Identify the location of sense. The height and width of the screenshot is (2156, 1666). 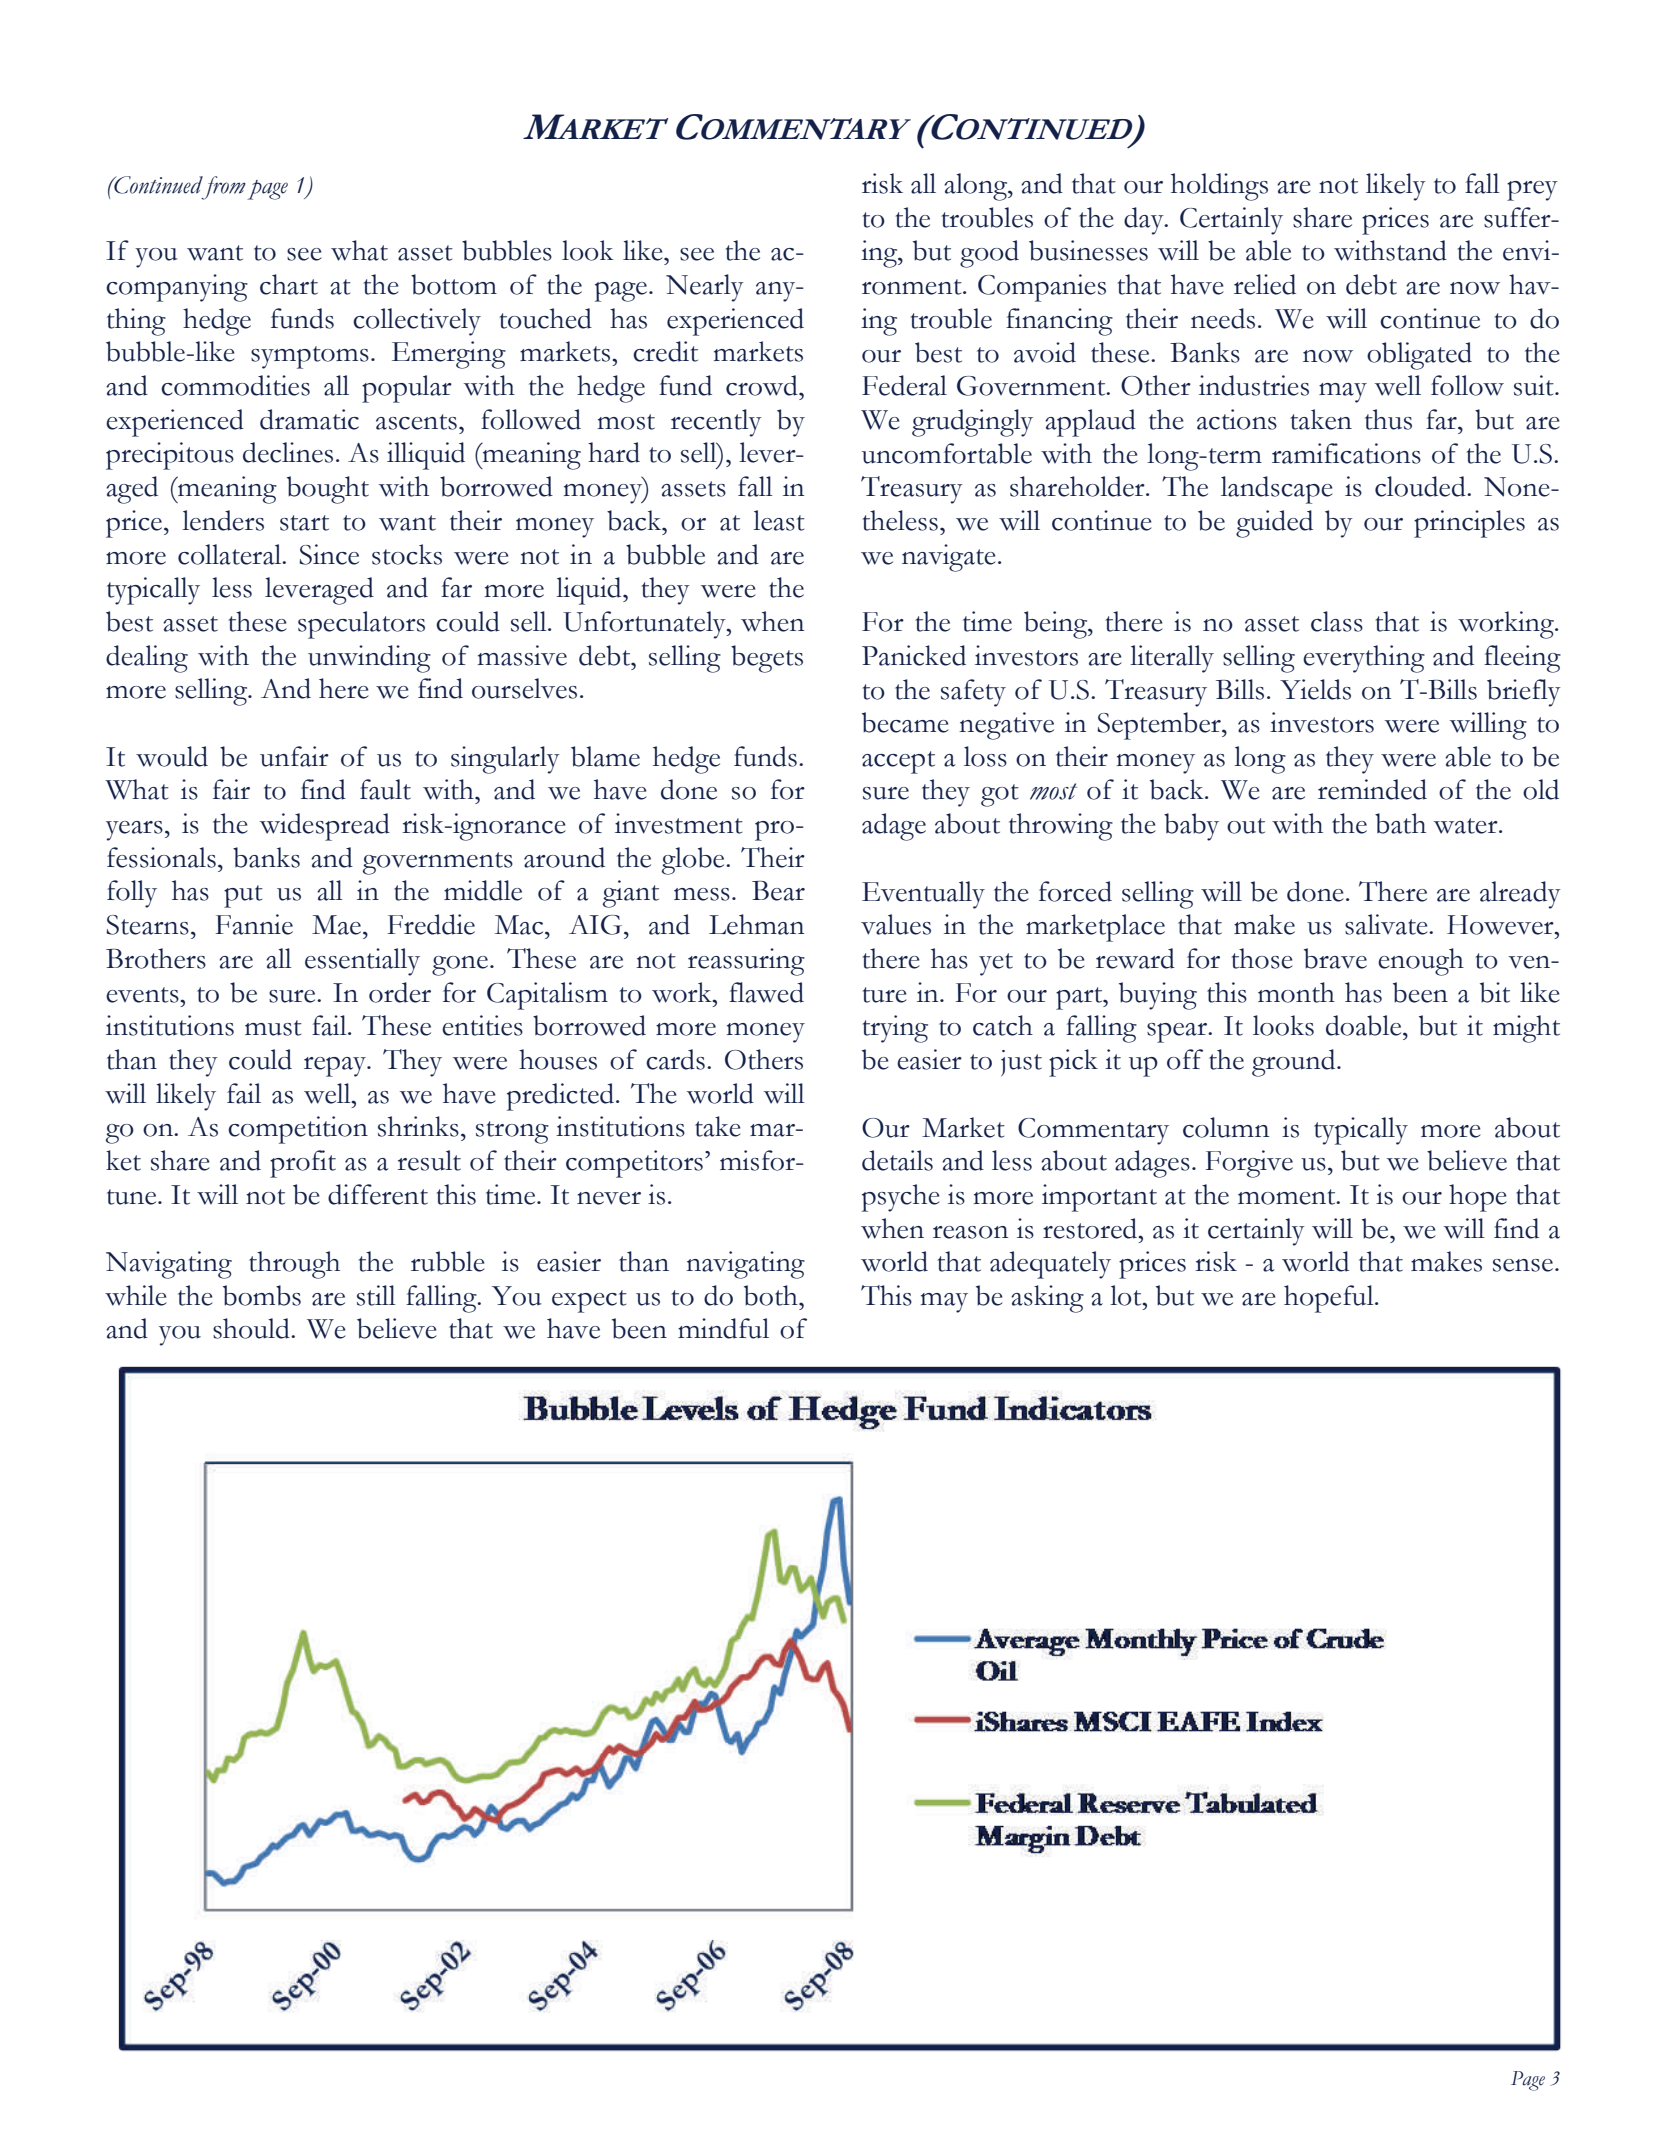
(1523, 1265).
